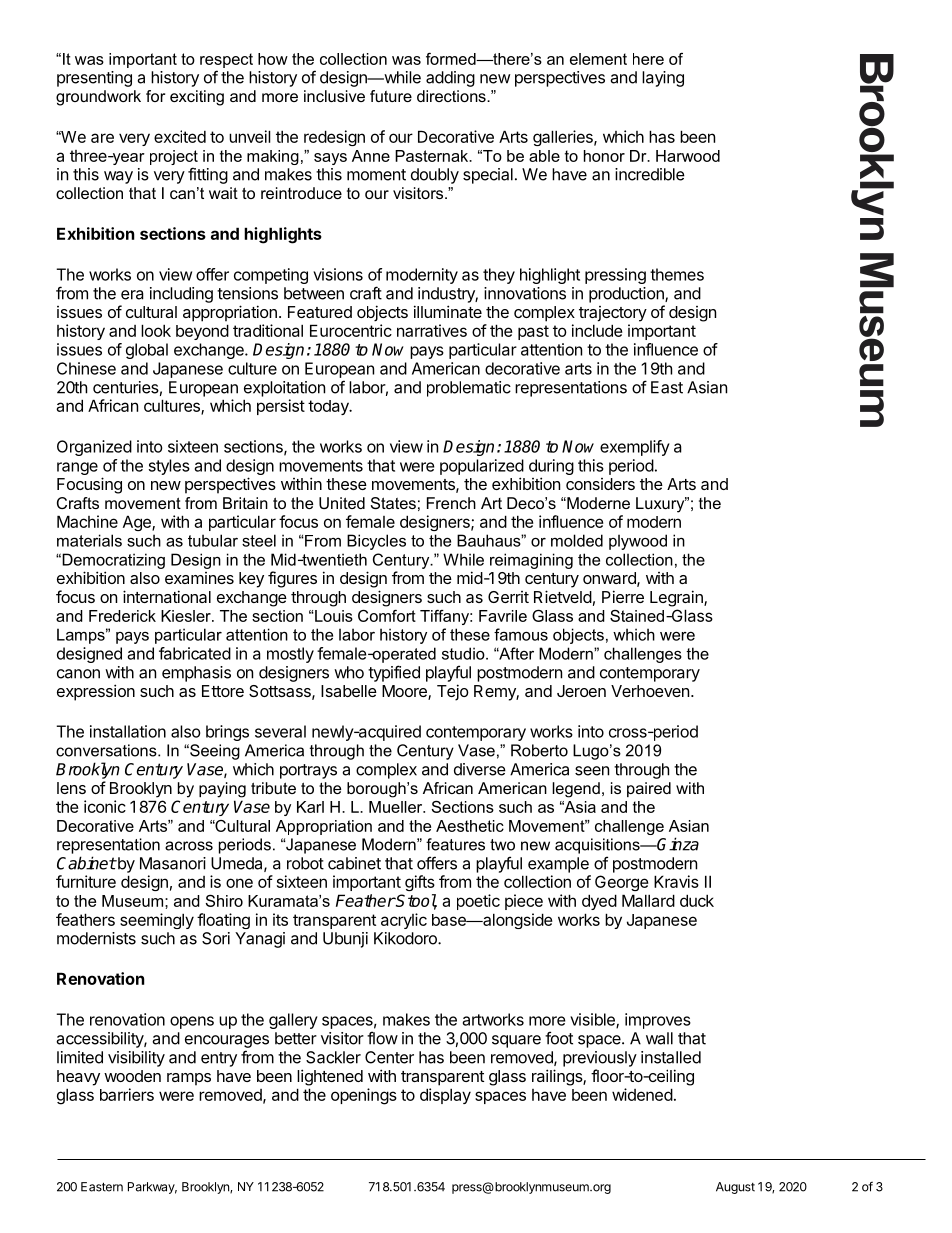  I want to click on future, so click(391, 96).
